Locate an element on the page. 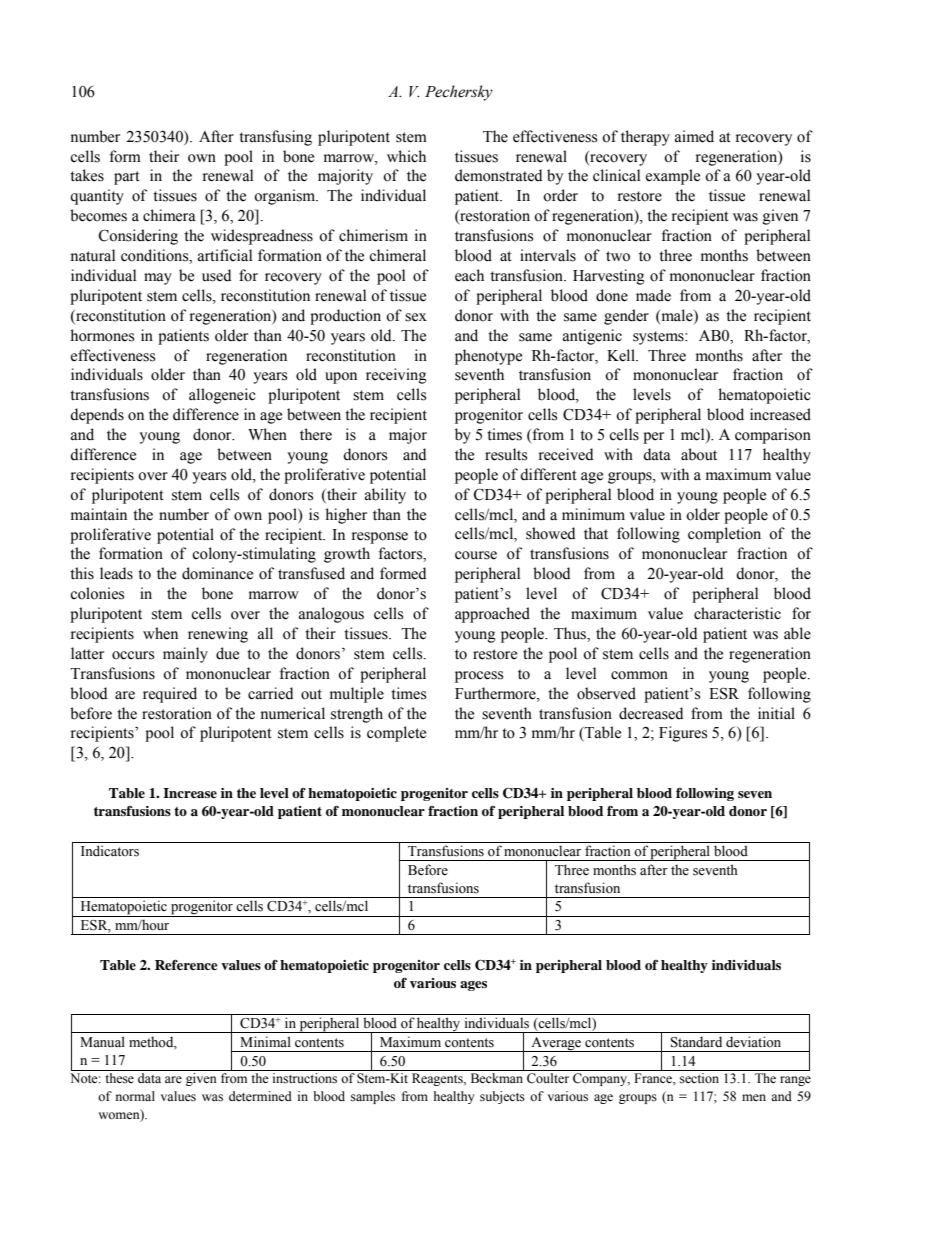 Image resolution: width=952 pixels, height=1233 pixels. characteristic is located at coordinates (737, 613).
